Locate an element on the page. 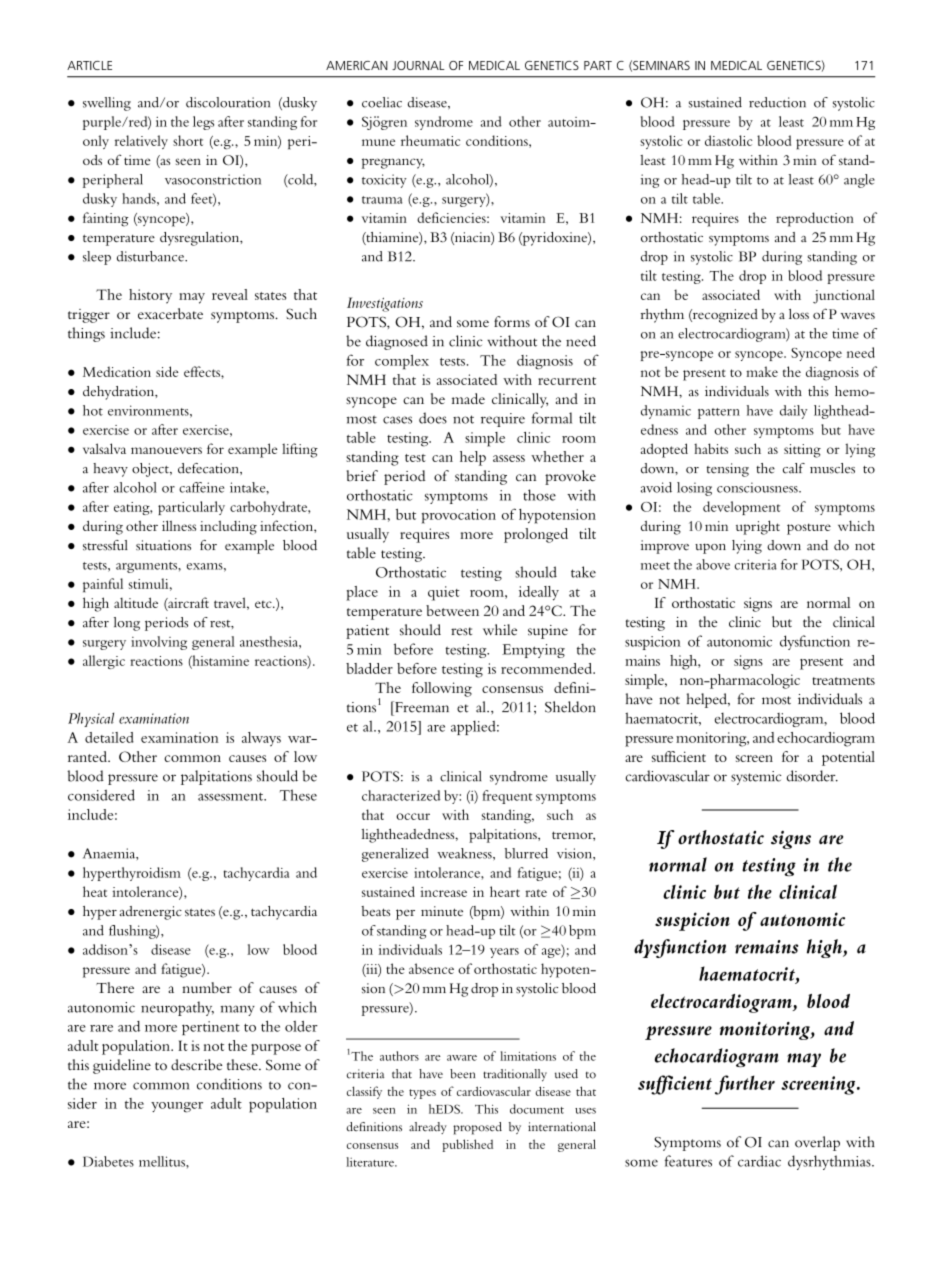  sitting is located at coordinates (802, 451).
